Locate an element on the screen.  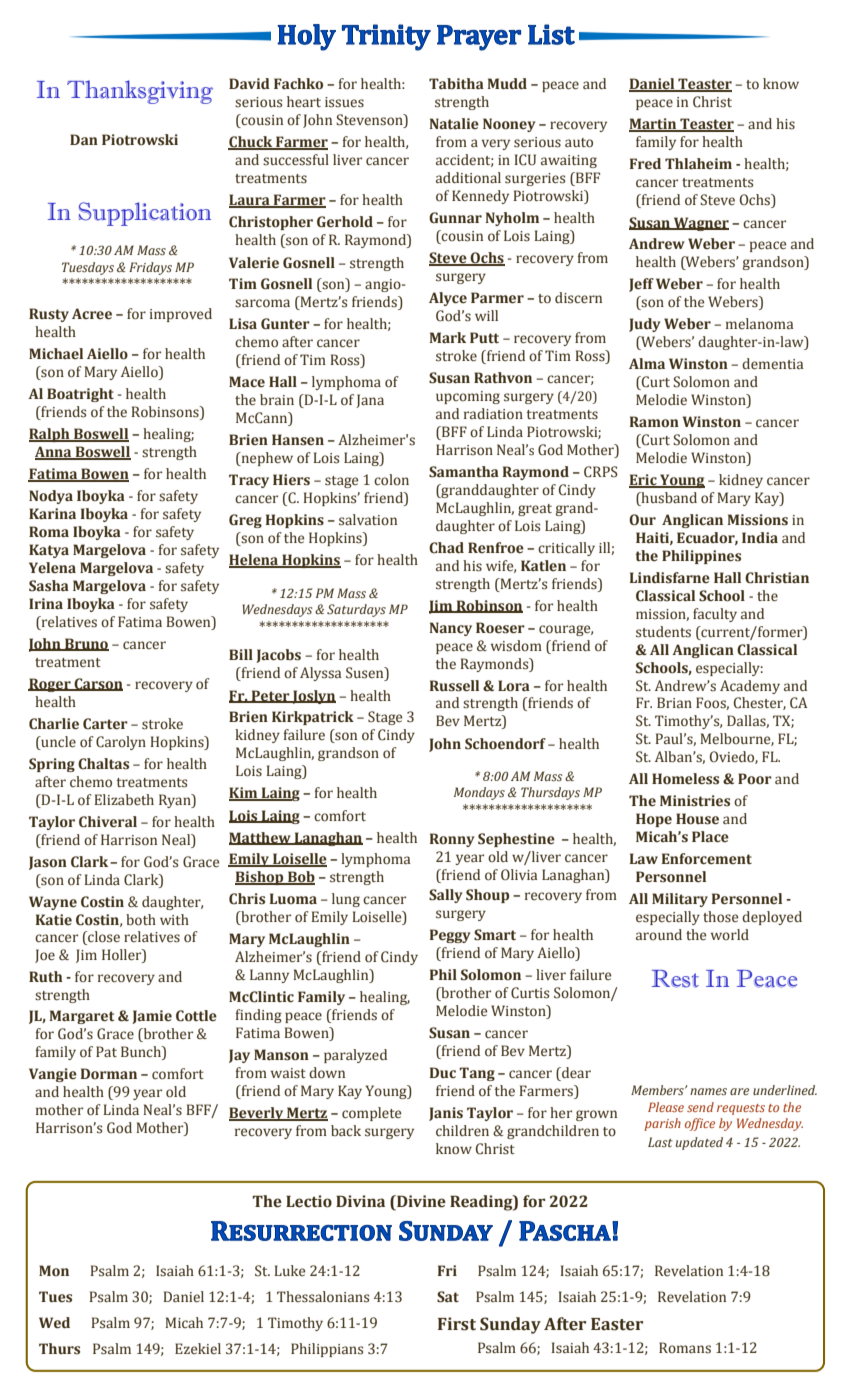
Martin is located at coordinates (654, 125).
